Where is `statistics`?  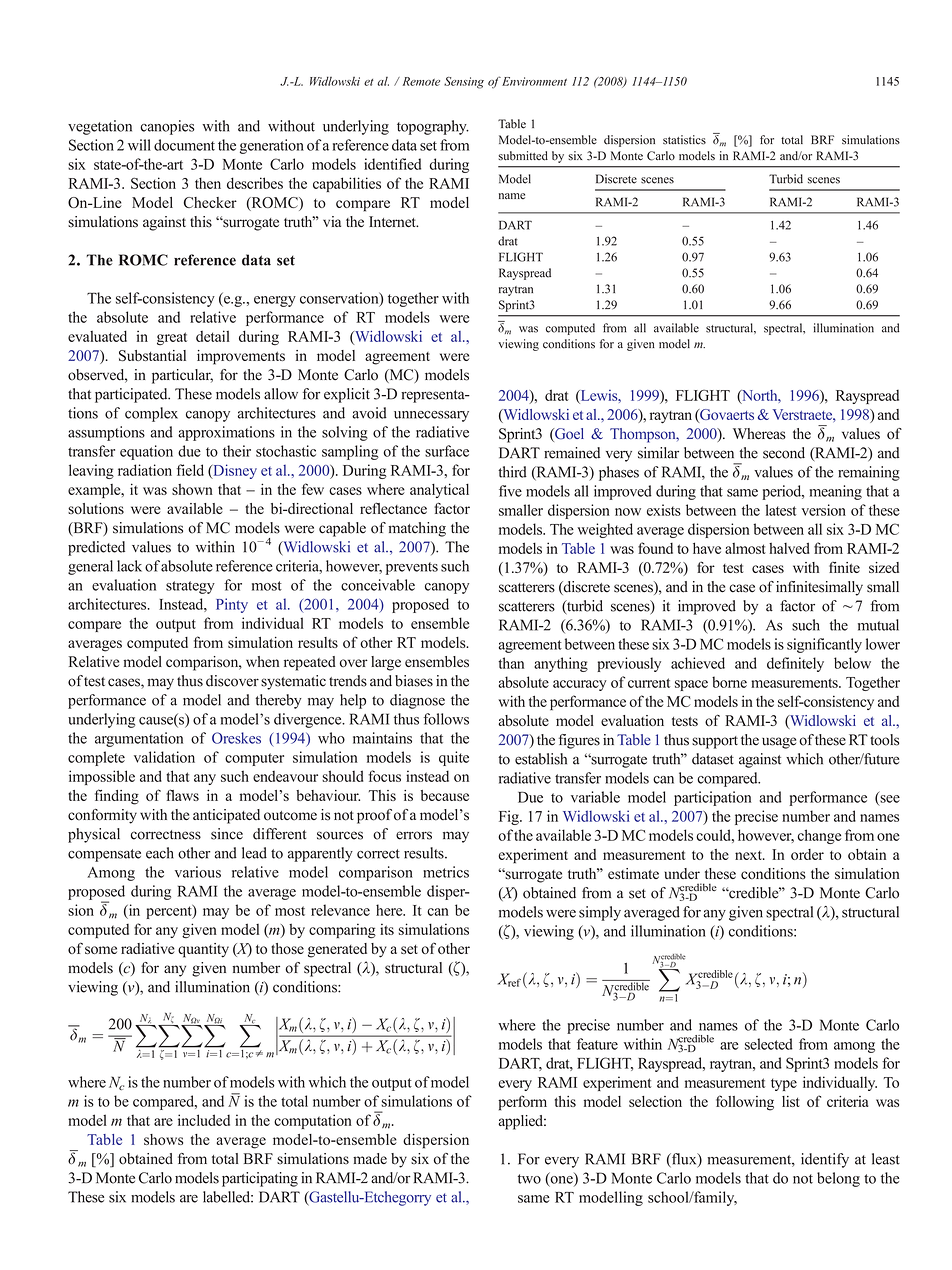
statistics is located at coordinates (684, 140).
